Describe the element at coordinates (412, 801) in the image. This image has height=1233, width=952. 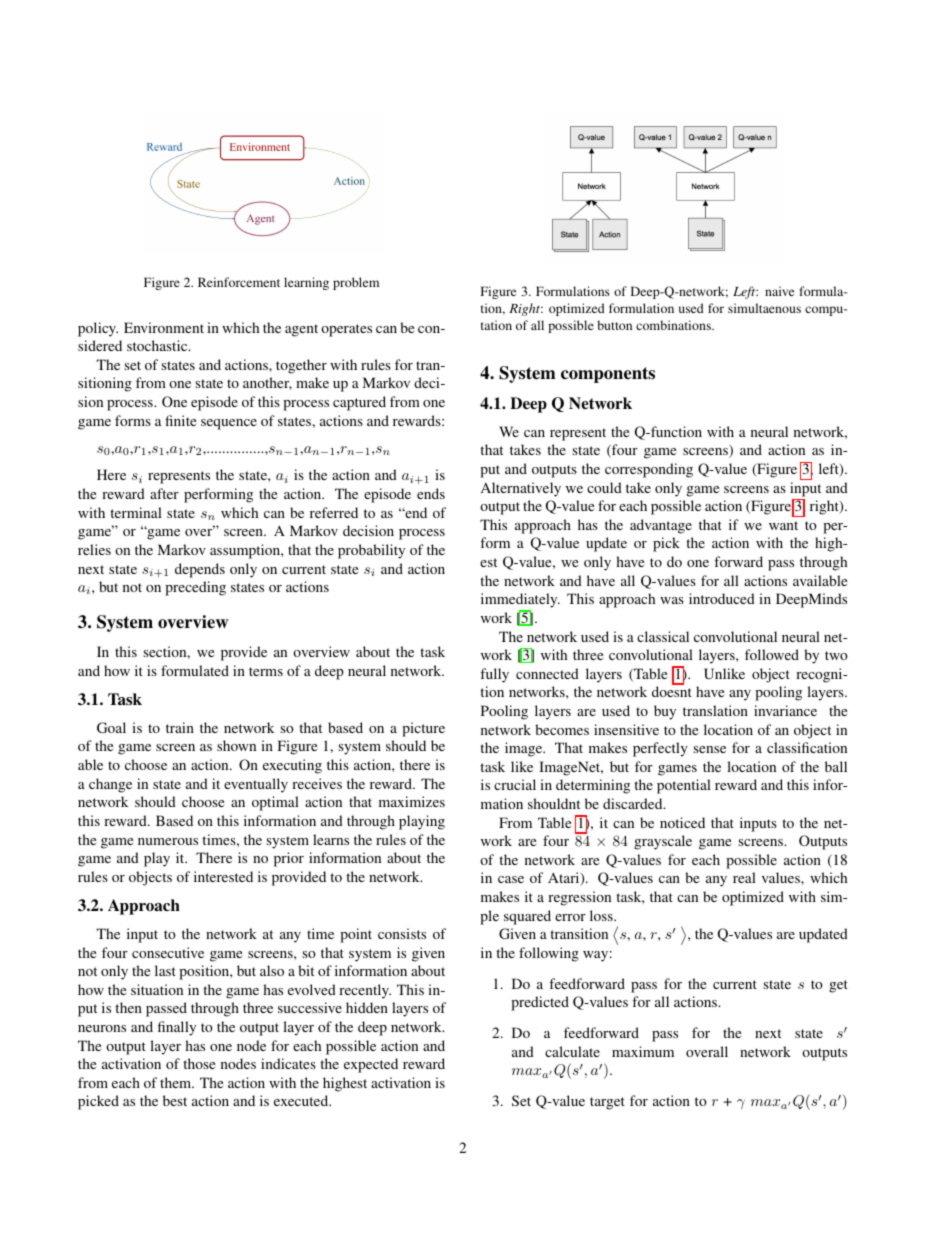
I see `maximizes` at that location.
